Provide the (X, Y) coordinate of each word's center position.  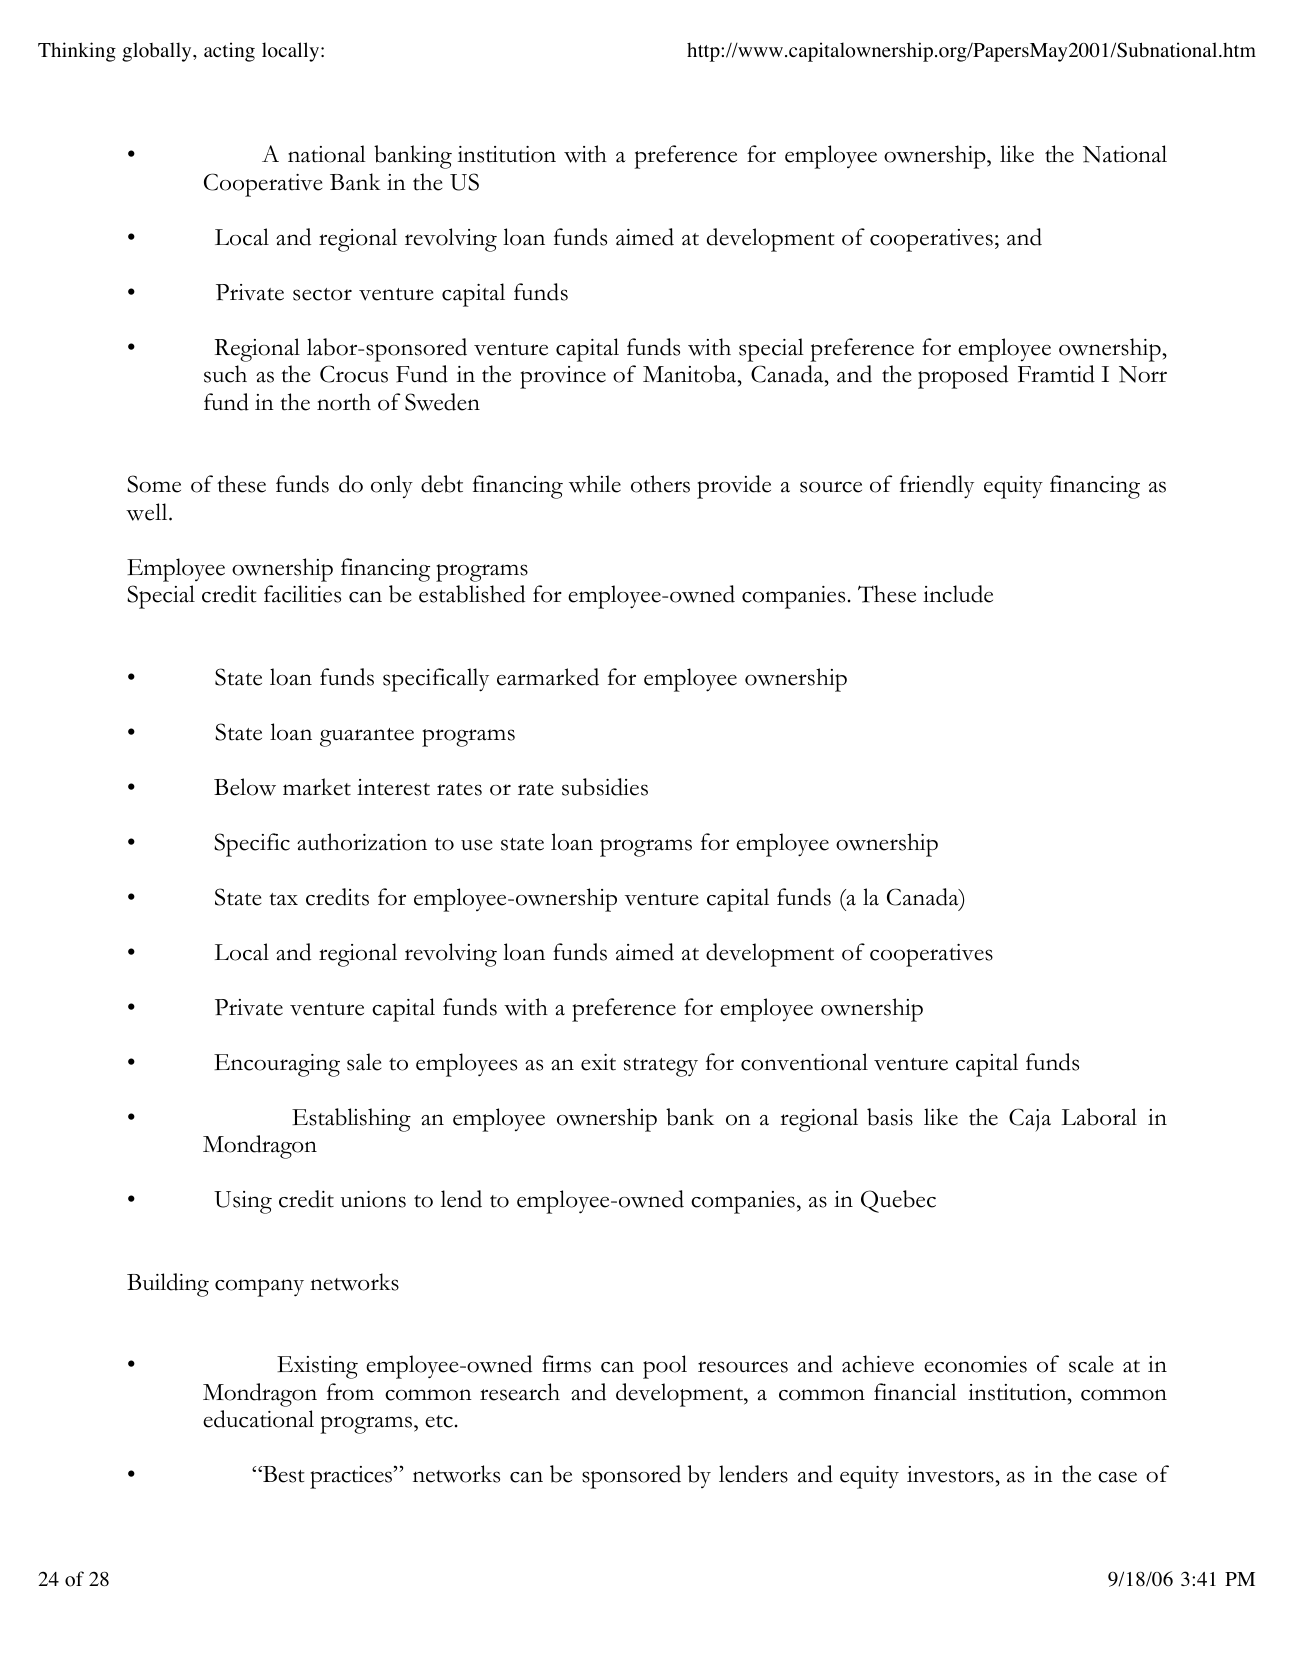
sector (322, 294)
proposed (963, 377)
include (958, 594)
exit (598, 1062)
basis (890, 1117)
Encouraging (277, 1065)
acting (229, 52)
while (595, 484)
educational (258, 1419)
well (148, 512)
